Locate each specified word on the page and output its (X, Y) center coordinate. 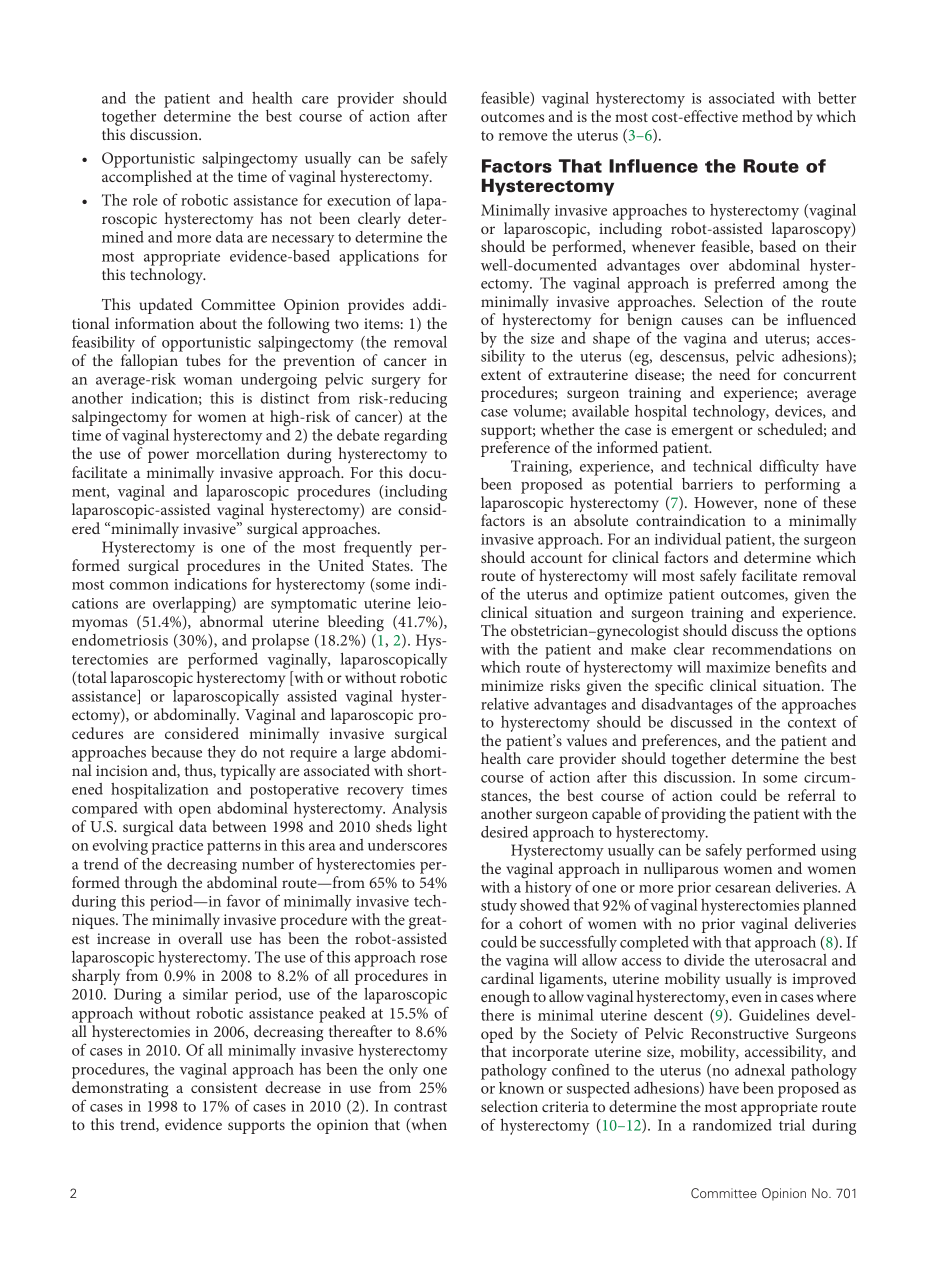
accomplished (147, 178)
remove (523, 137)
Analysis (419, 810)
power (168, 457)
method (767, 116)
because (176, 752)
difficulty (789, 468)
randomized (732, 1125)
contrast (420, 1107)
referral (811, 795)
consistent (224, 1087)
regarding (415, 437)
